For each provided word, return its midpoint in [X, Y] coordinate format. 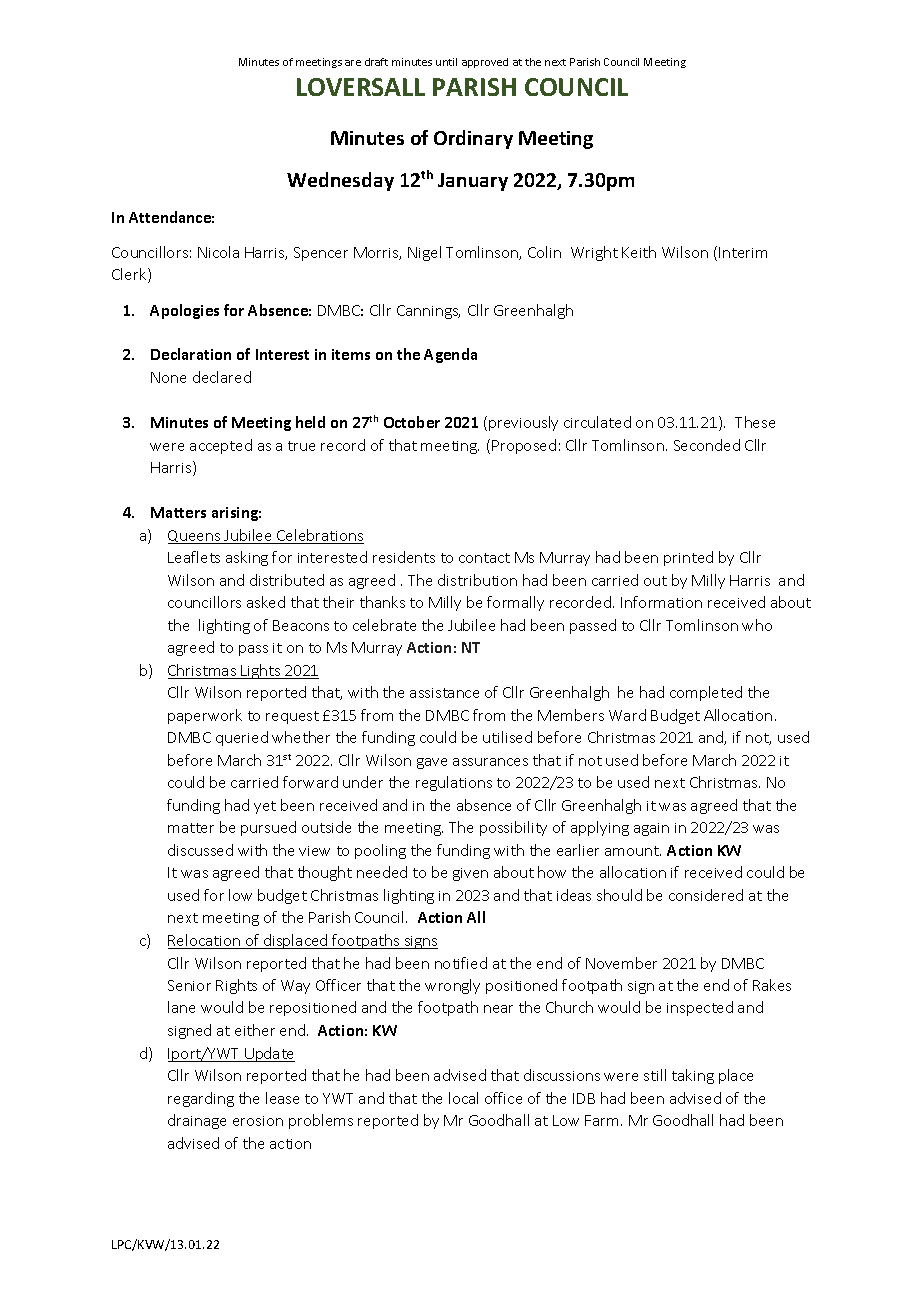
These [755, 422]
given [470, 874]
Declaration [191, 354]
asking [247, 558]
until [446, 62]
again [651, 829]
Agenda [450, 355]
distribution [477, 580]
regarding [201, 1099]
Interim [743, 252]
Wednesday [340, 181]
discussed [200, 850]
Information [661, 602]
